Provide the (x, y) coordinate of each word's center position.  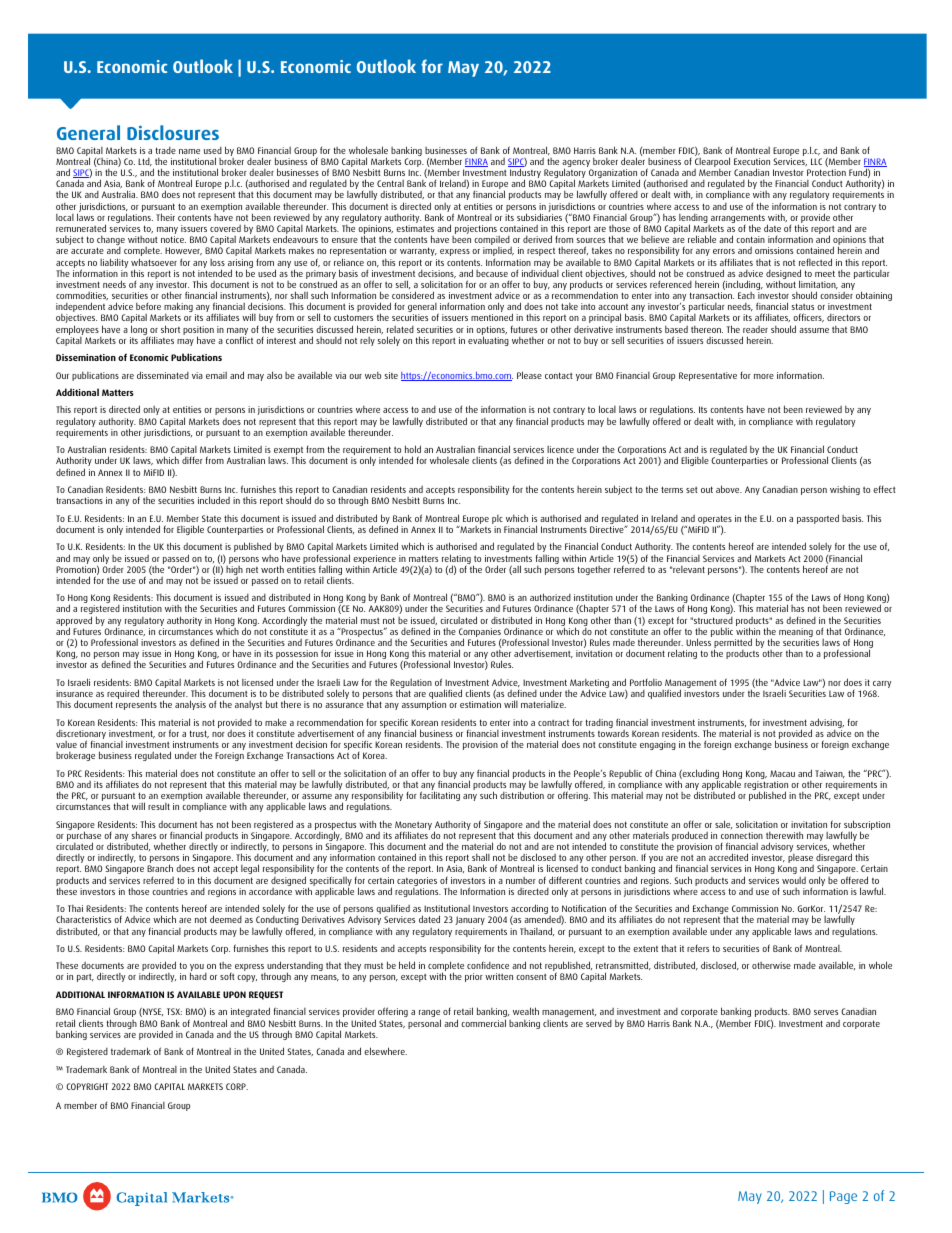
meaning (796, 634)
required (123, 695)
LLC (816, 161)
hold (413, 449)
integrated (250, 1013)
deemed (226, 919)
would (794, 880)
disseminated (163, 375)
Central (390, 183)
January (470, 920)
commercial (483, 1023)
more (764, 376)
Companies (480, 634)
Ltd (145, 162)
